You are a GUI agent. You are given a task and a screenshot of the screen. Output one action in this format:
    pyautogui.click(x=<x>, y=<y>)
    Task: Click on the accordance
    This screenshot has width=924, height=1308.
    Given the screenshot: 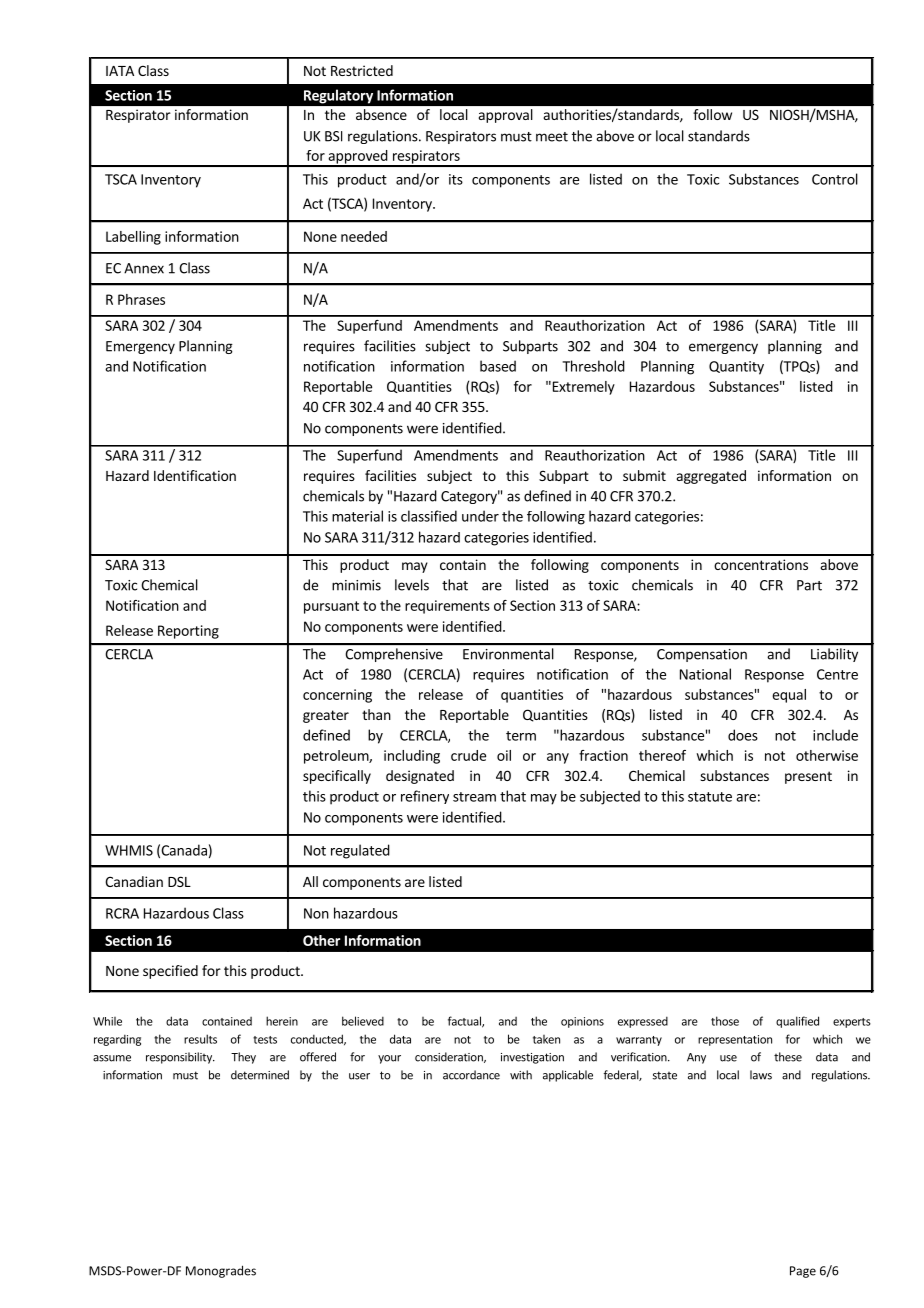 What is the action you would take?
    pyautogui.click(x=471, y=1075)
